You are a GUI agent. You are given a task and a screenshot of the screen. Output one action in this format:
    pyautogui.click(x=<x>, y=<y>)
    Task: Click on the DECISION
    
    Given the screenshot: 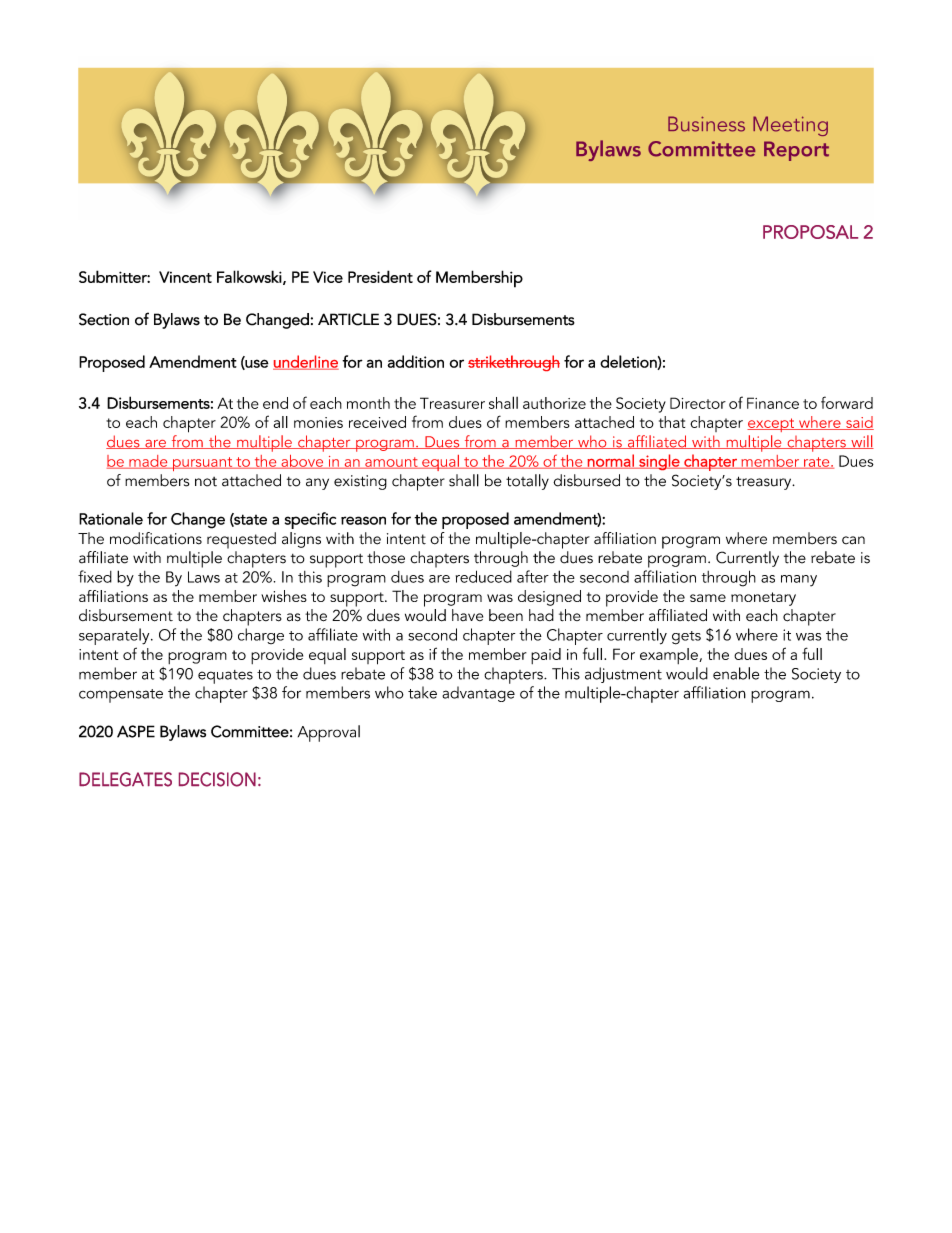 What is the action you would take?
    pyautogui.click(x=217, y=779)
